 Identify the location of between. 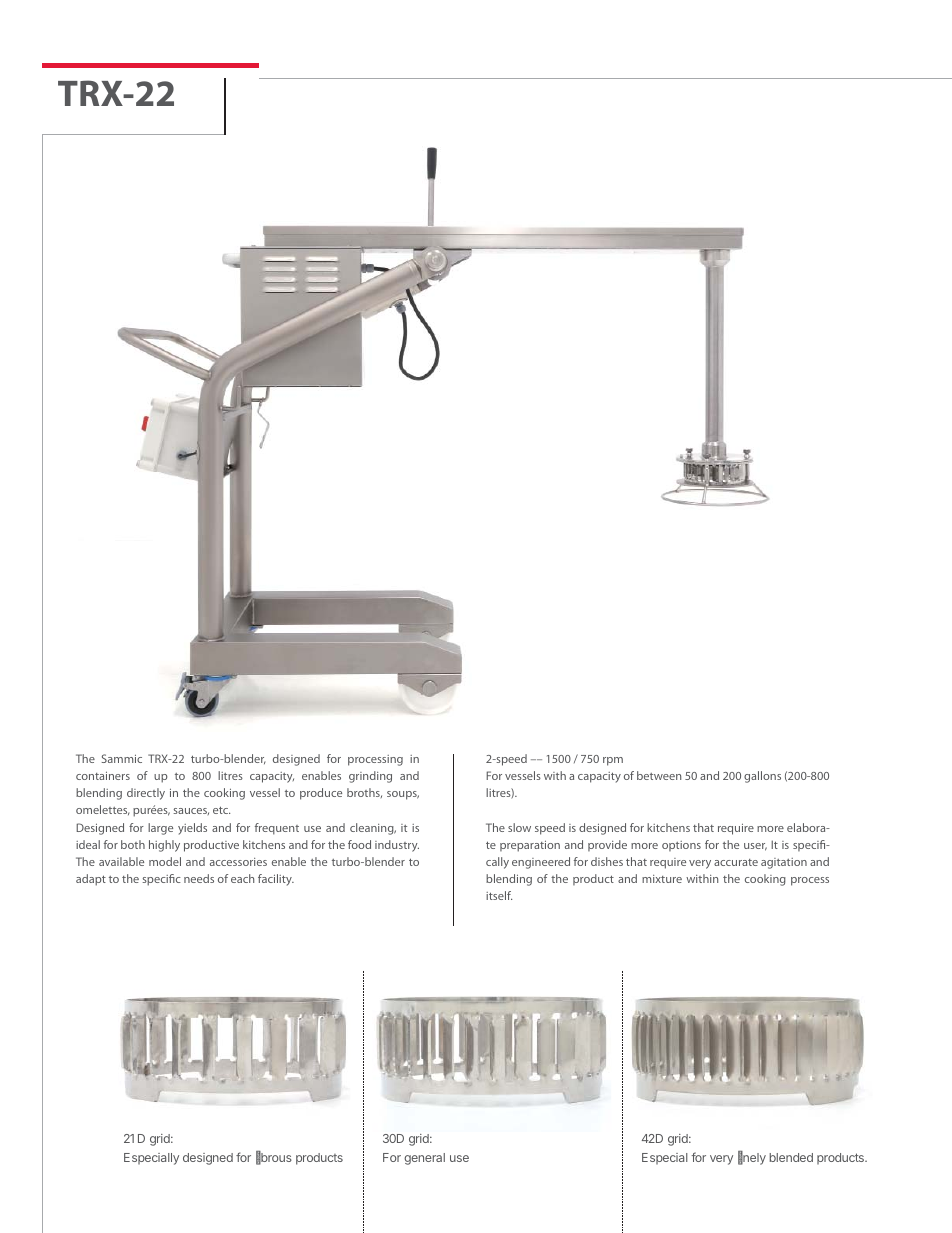
(659, 775).
